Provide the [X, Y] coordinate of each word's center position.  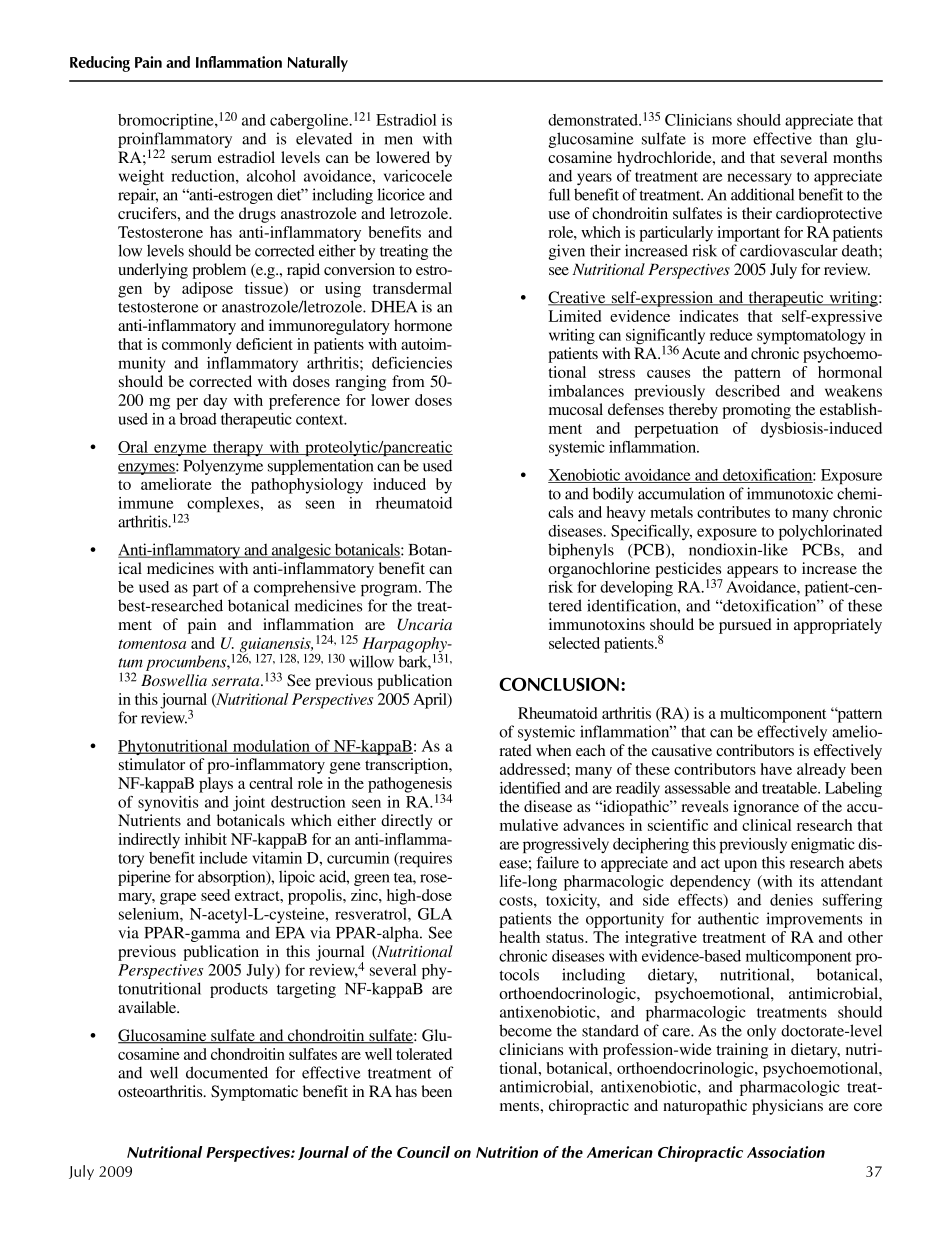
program [390, 590]
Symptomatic [254, 1093]
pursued [745, 626]
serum [191, 159]
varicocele [418, 176]
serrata [237, 681]
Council [423, 1152]
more [729, 140]
